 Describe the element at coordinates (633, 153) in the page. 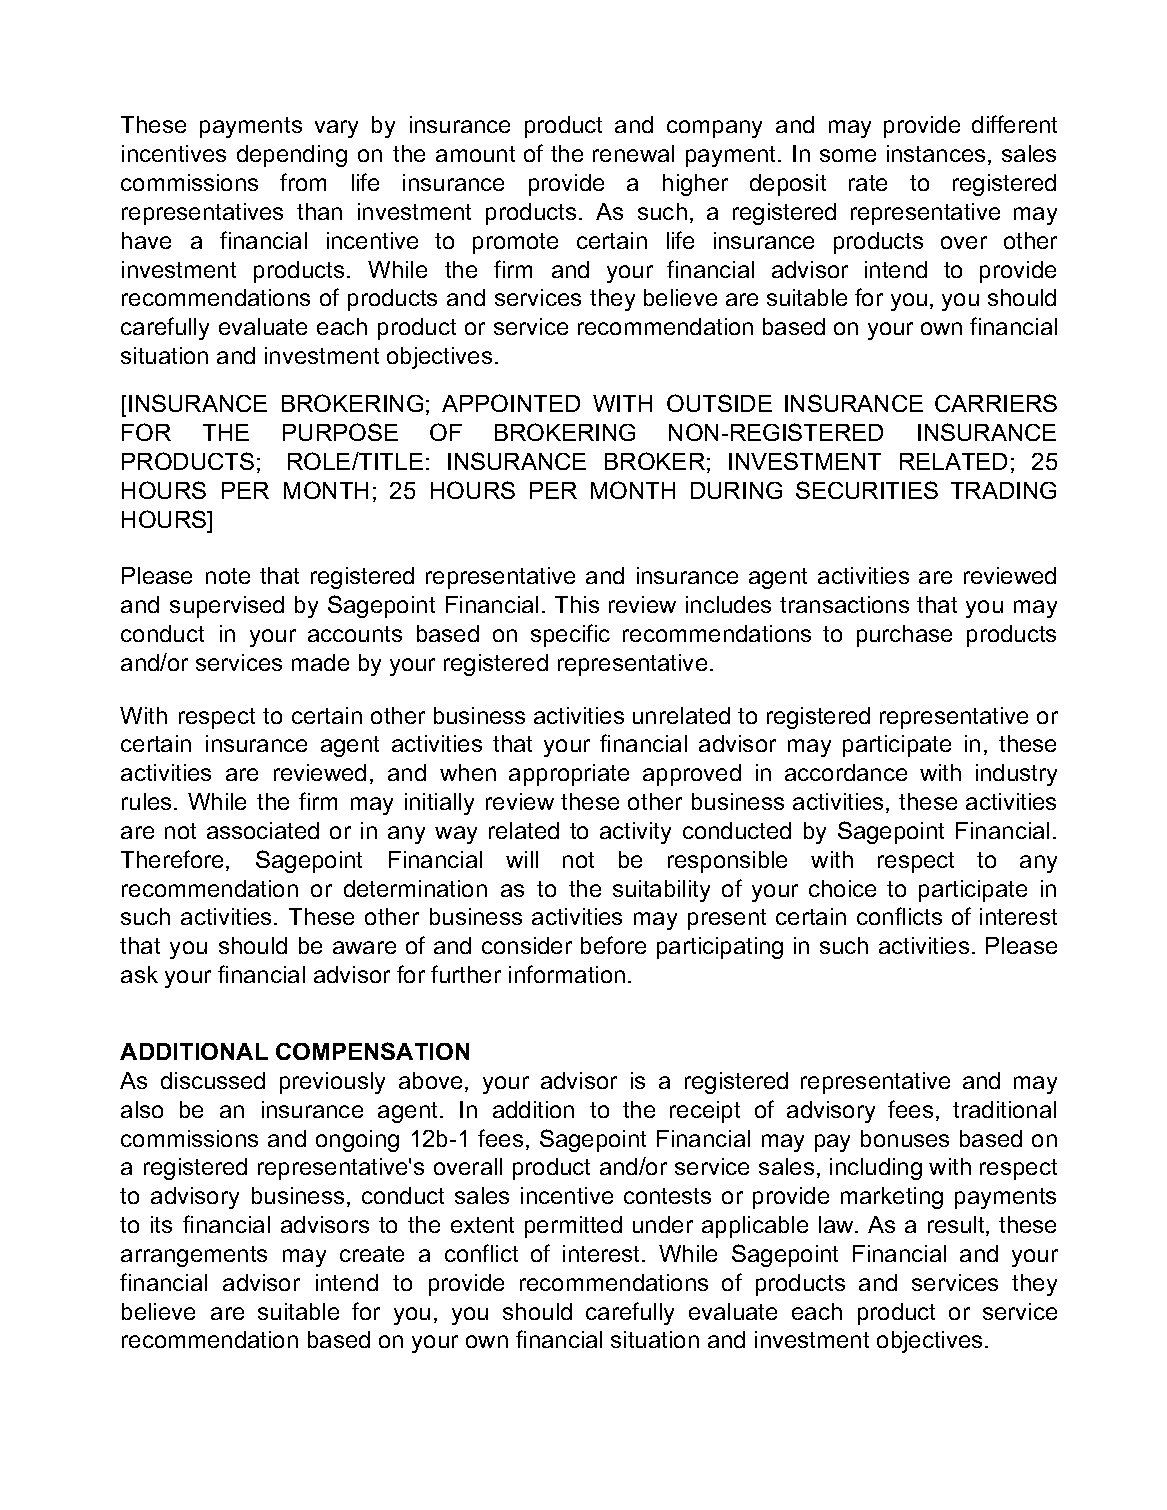

I see `renewal` at that location.
